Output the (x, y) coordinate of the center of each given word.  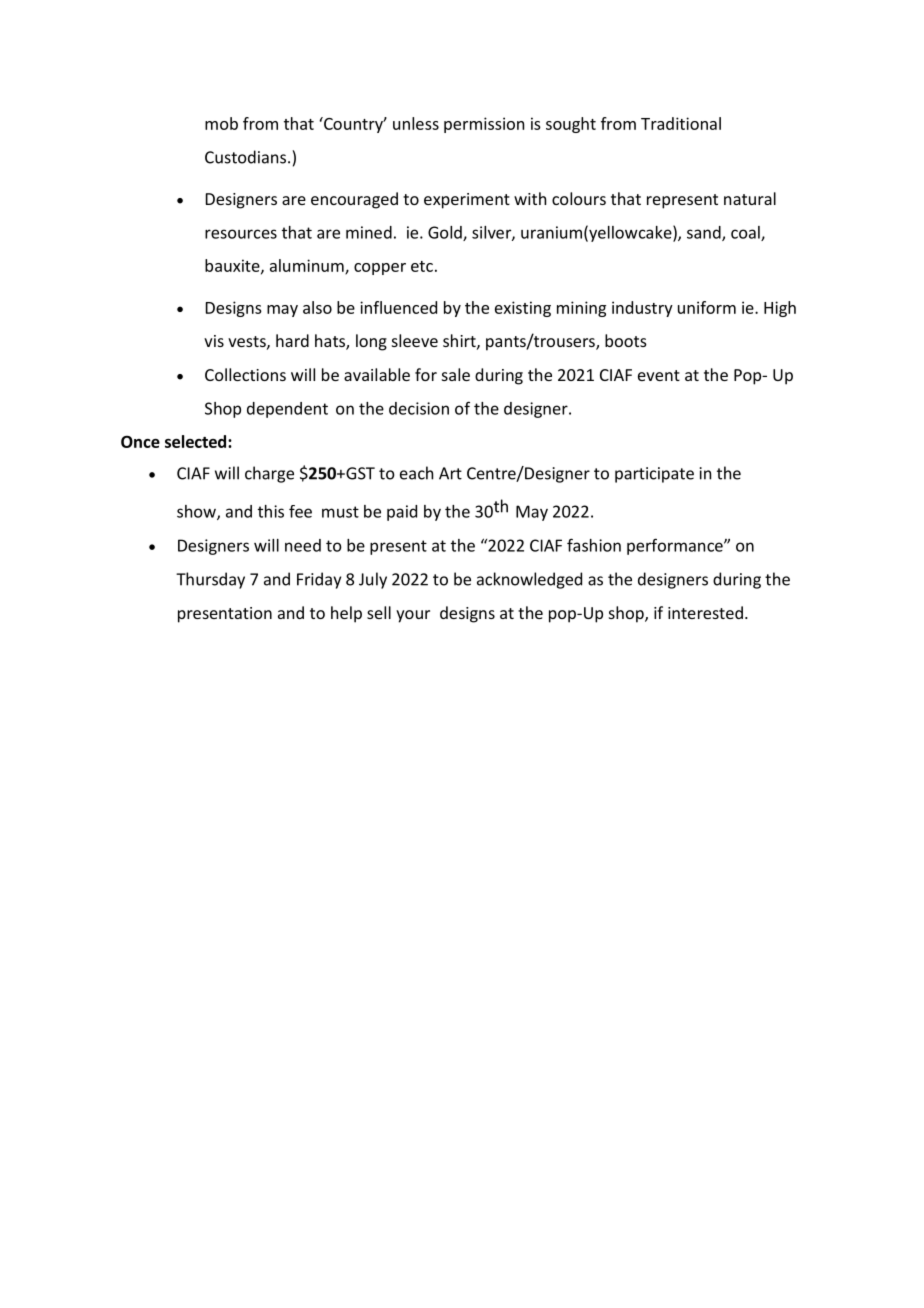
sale (456, 374)
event (659, 375)
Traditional (681, 123)
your (413, 616)
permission (484, 125)
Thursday (210, 580)
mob (221, 123)
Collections (245, 374)
